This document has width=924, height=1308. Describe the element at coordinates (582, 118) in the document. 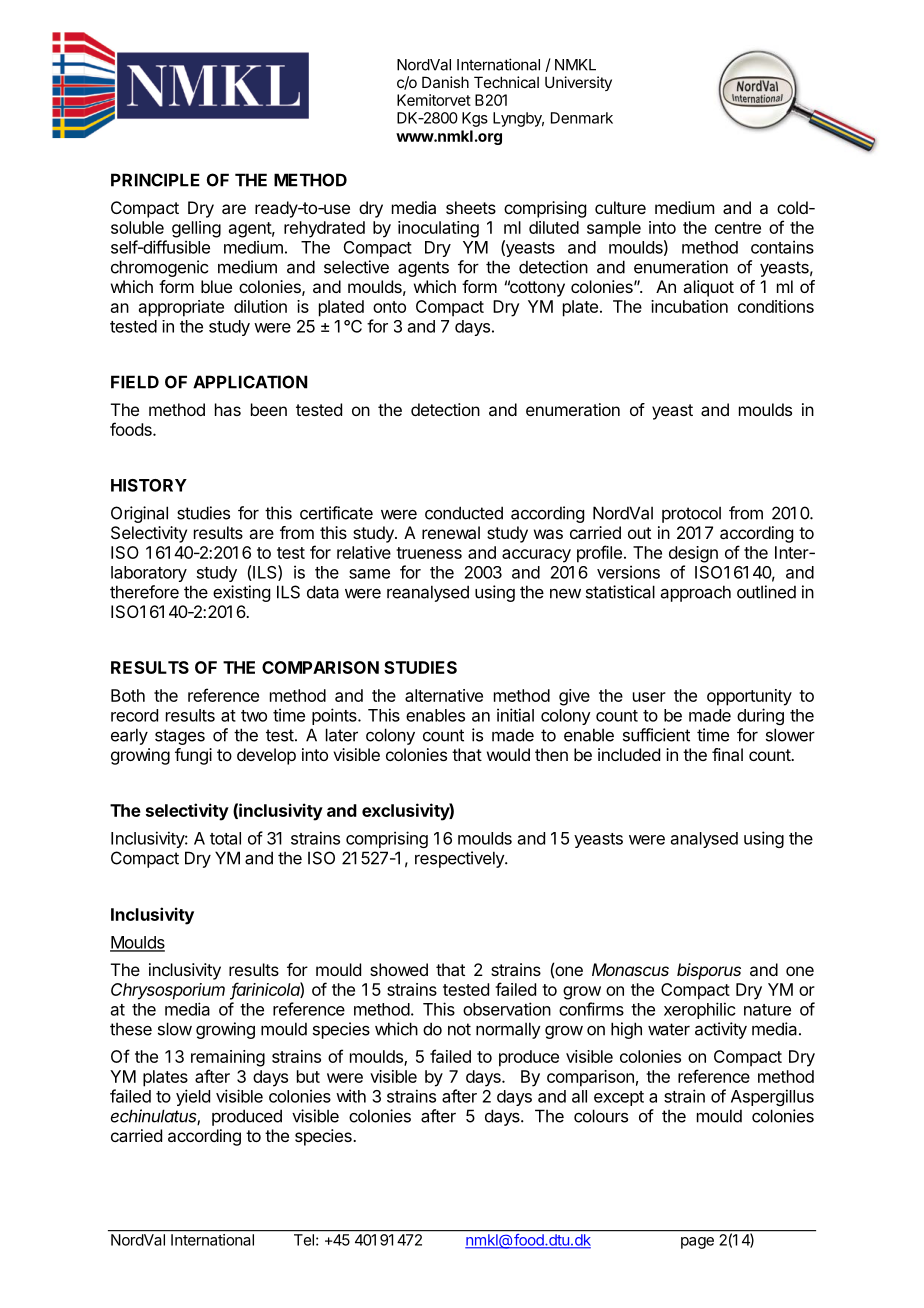

I see `Denmark` at that location.
